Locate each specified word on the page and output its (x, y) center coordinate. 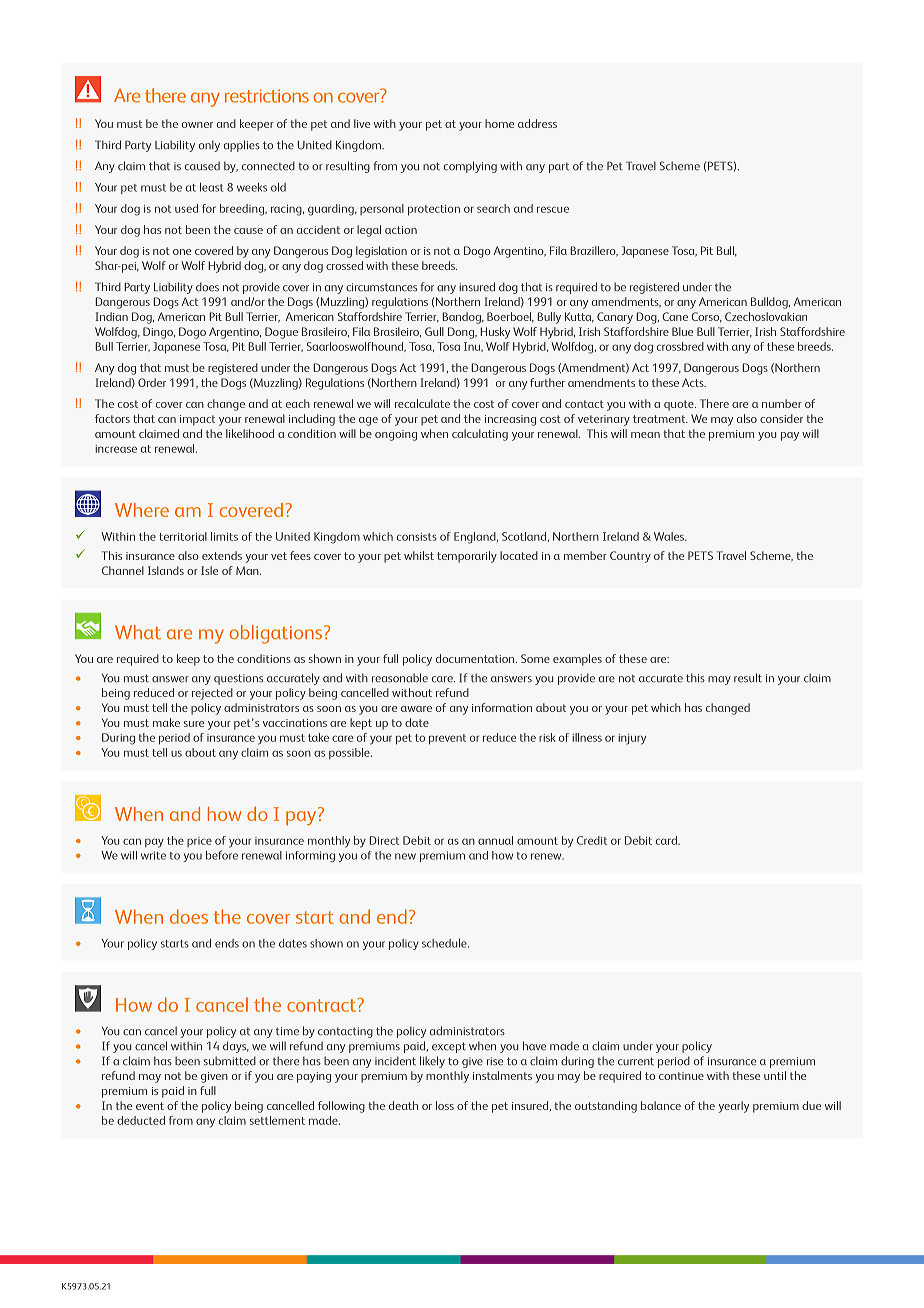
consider (781, 418)
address (537, 123)
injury (632, 739)
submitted (230, 1061)
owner (197, 125)
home (499, 123)
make (166, 722)
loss (445, 1105)
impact (197, 420)
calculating (480, 435)
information (502, 707)
